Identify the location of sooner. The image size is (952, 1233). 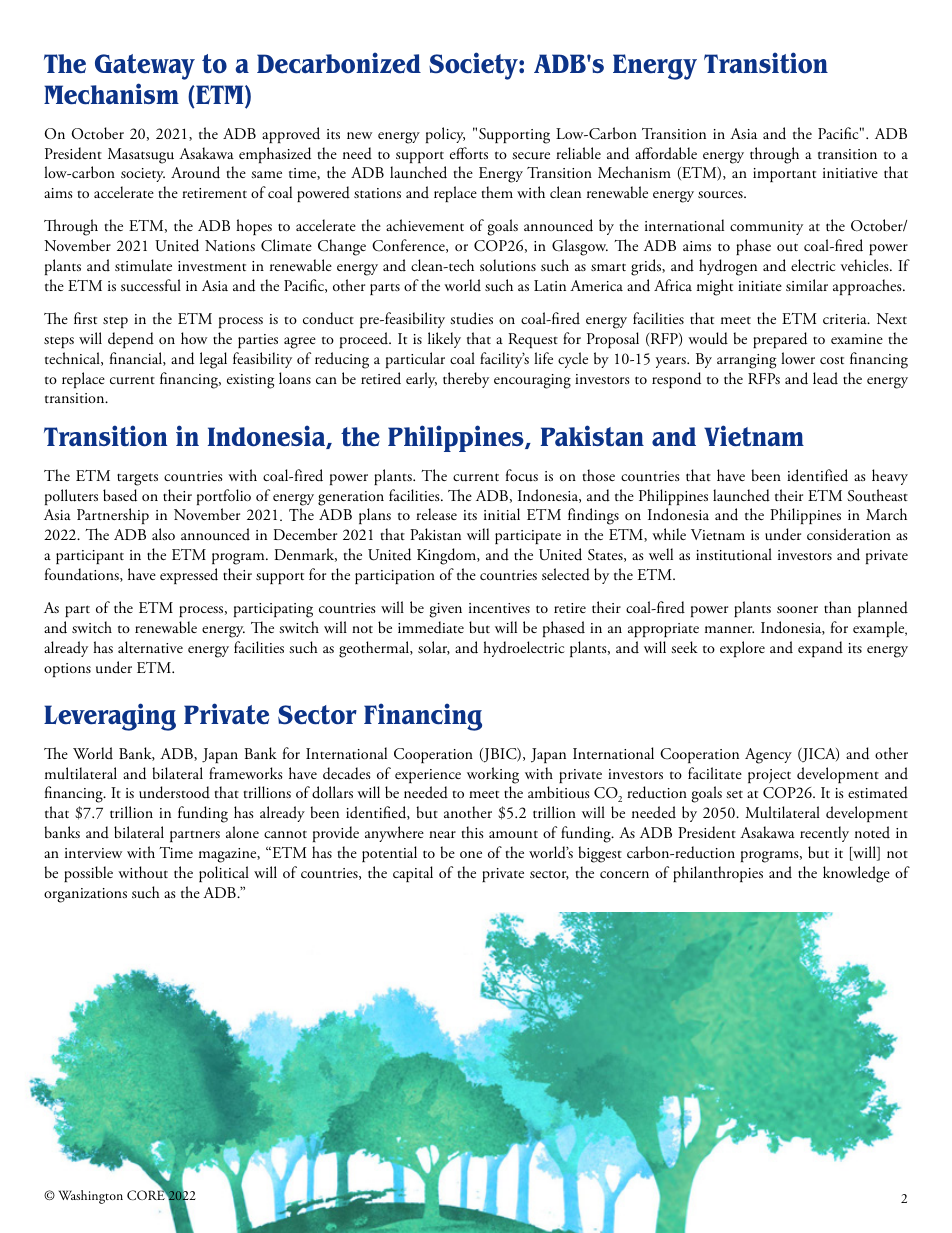
(797, 609).
